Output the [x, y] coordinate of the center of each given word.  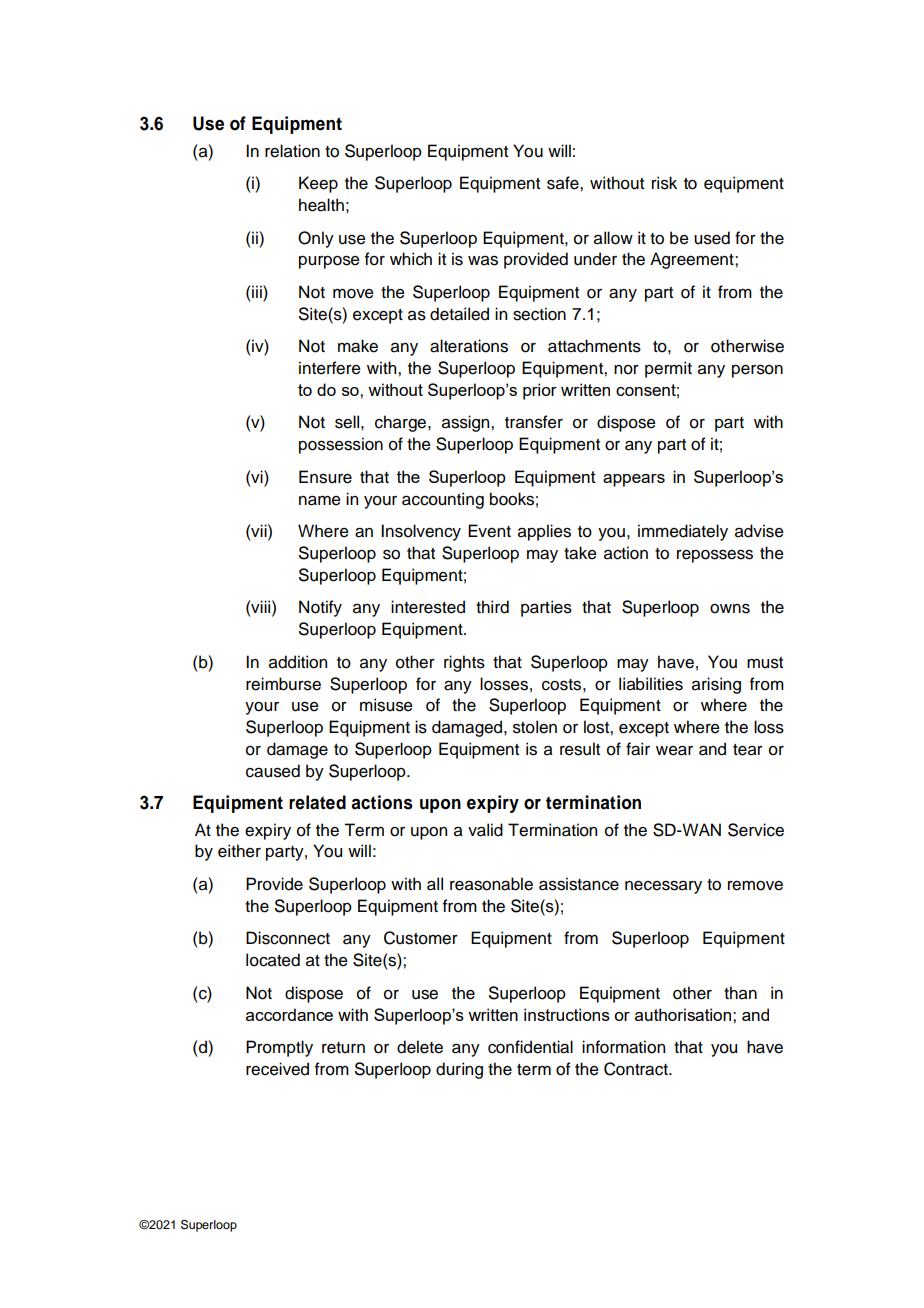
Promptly [279, 1048]
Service [756, 830]
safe [564, 183]
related [317, 802]
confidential [530, 1047]
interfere [330, 368]
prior [540, 391]
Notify [320, 608]
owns [730, 609]
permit [668, 369]
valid [485, 830]
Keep [318, 184]
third [492, 607]
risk [664, 183]
